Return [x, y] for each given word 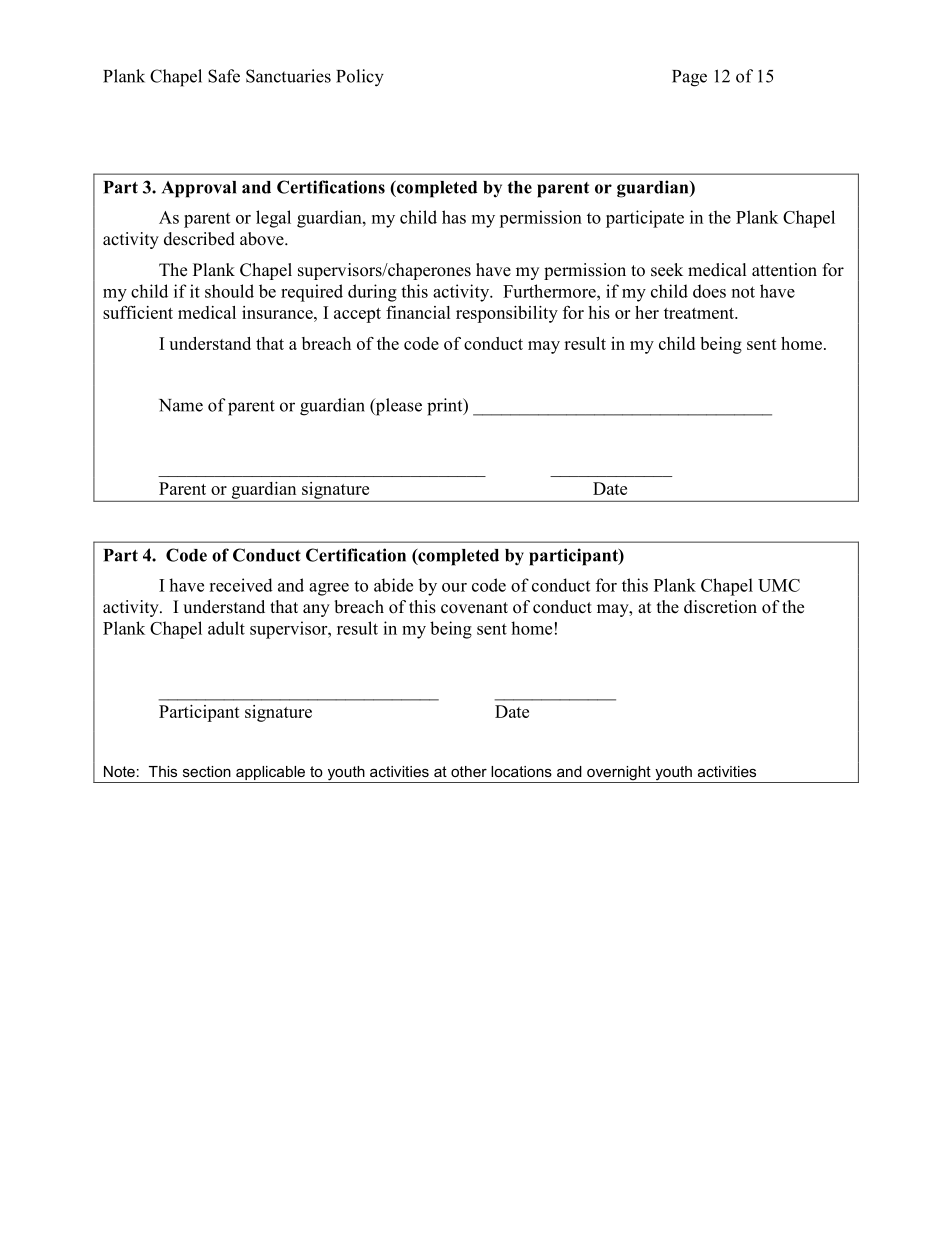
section [207, 771]
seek [667, 270]
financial [418, 312]
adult [226, 628]
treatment [700, 313]
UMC [779, 585]
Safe [224, 76]
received [241, 585]
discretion [720, 607]
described [199, 239]
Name [181, 405]
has [454, 217]
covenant [474, 608]
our [454, 587]
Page [689, 78]
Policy [360, 78]
